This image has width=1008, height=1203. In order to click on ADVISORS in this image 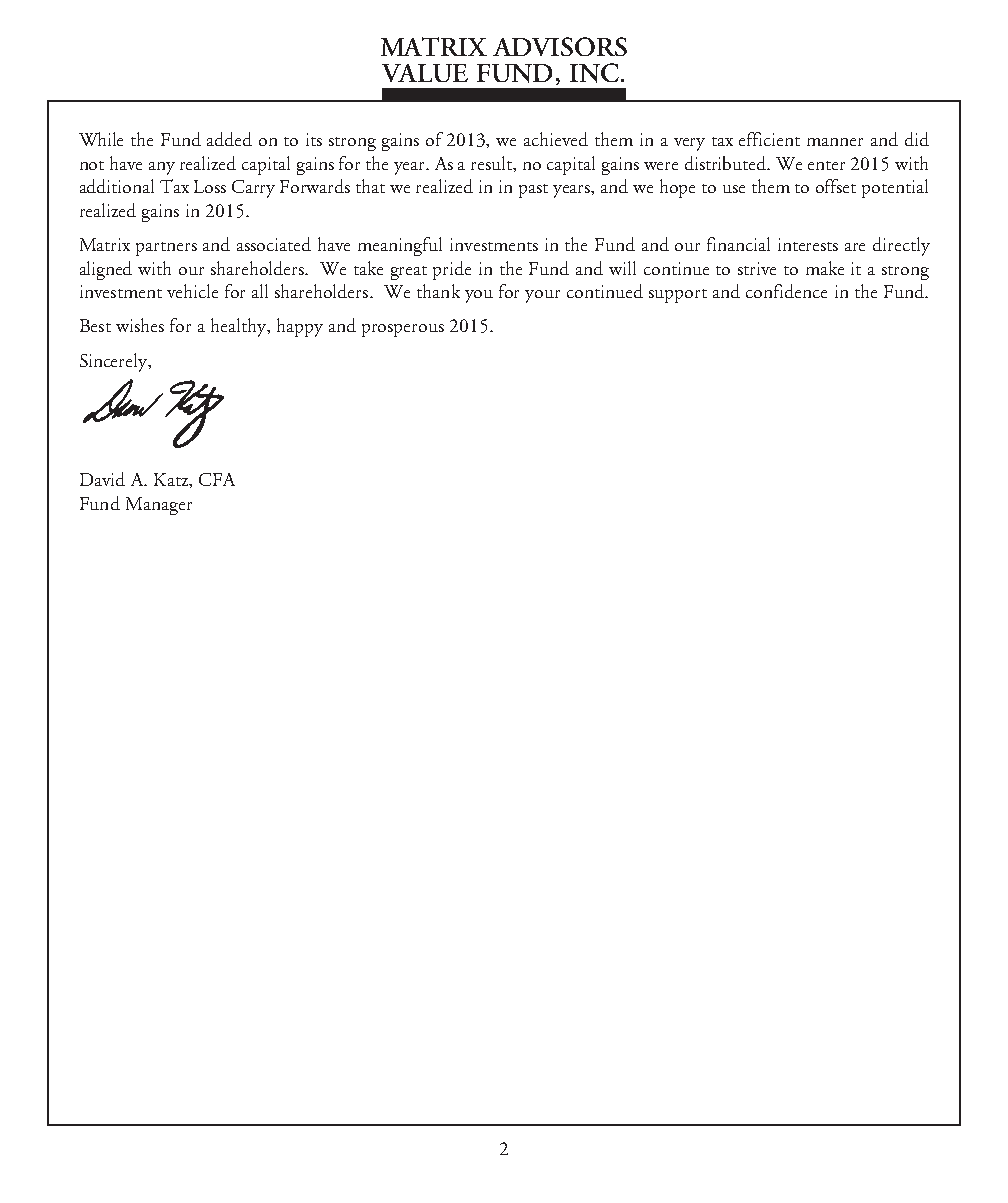, I will do `click(560, 46)`.
